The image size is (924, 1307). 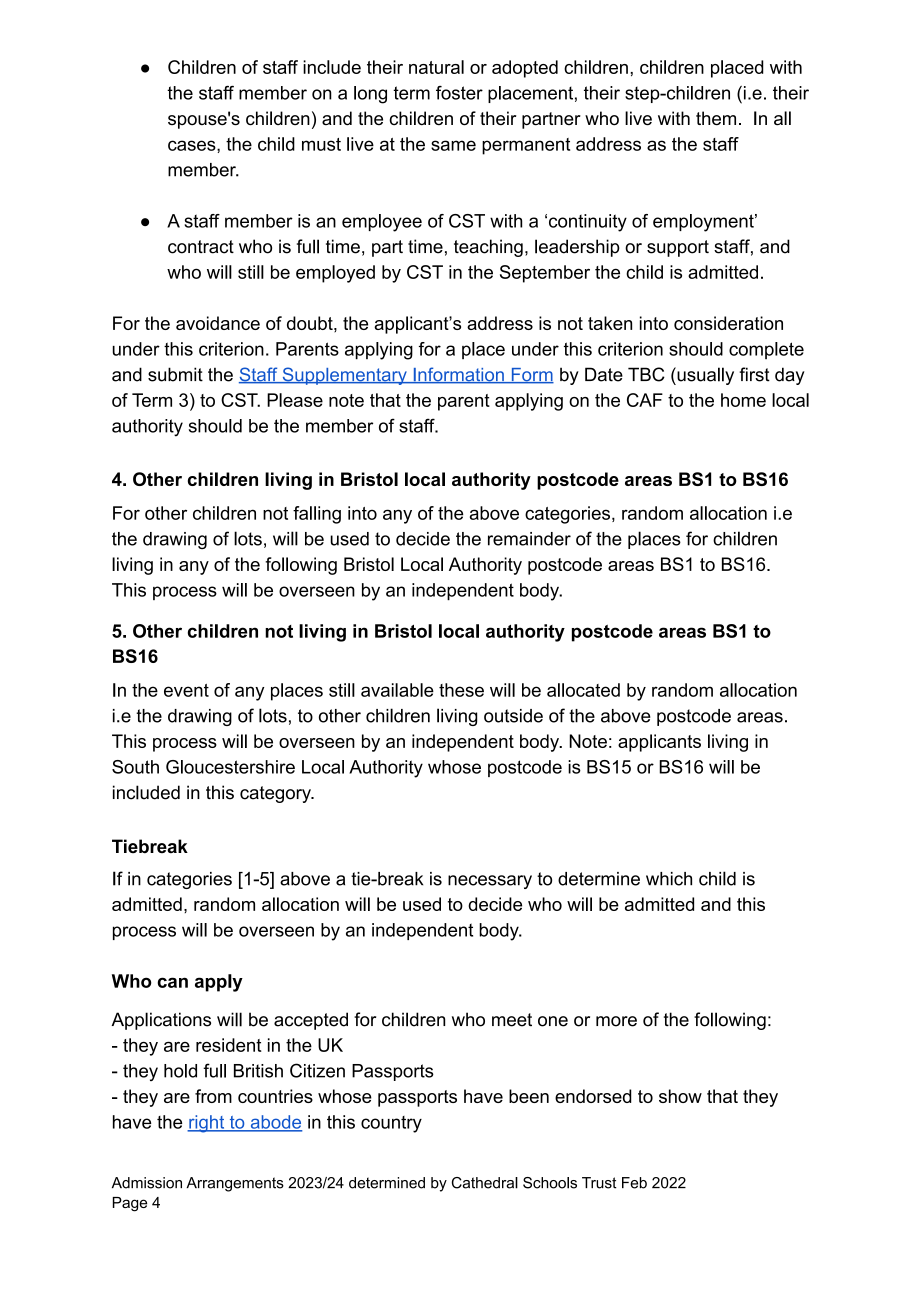 What do you see at coordinates (186, 690) in the screenshot?
I see `event` at bounding box center [186, 690].
